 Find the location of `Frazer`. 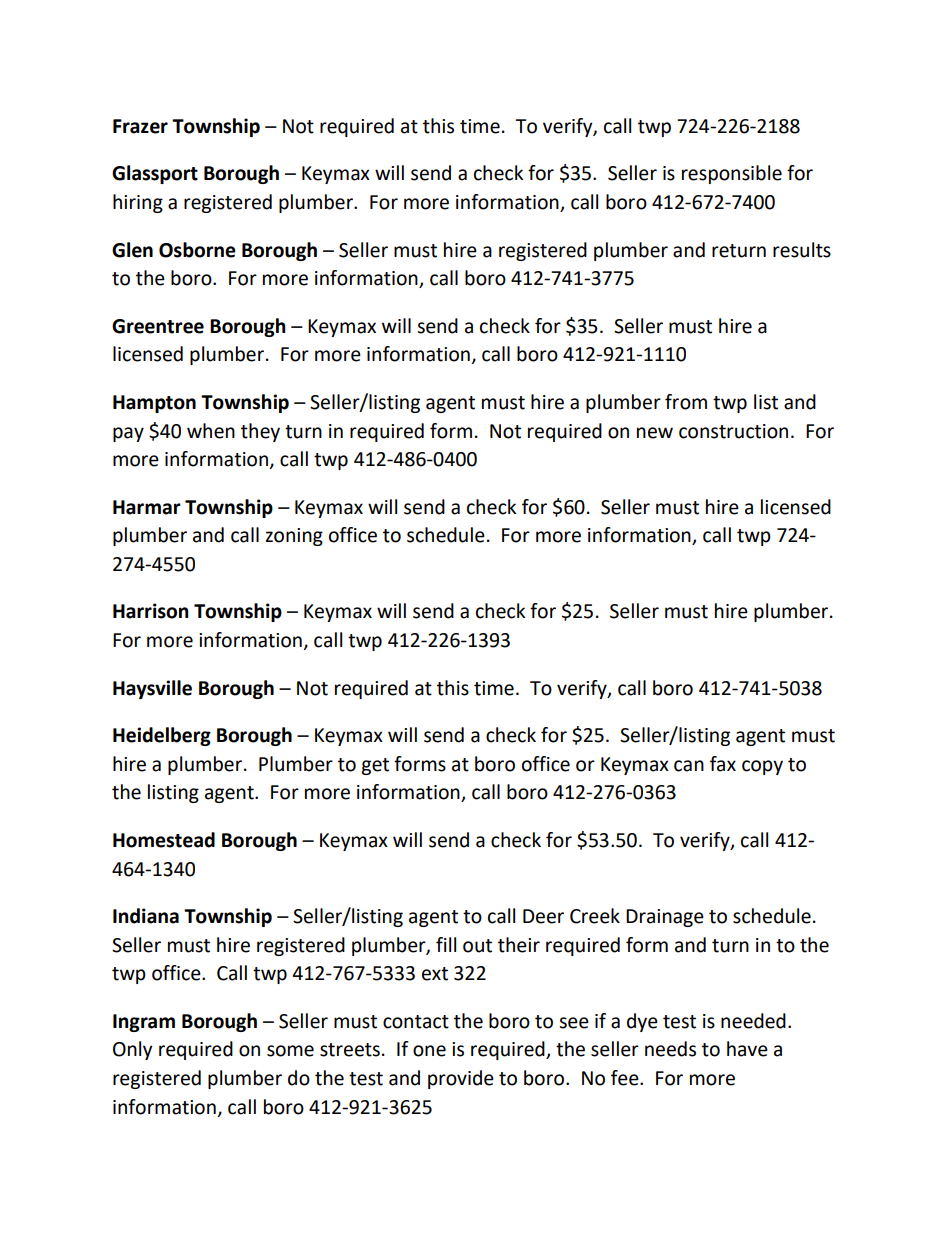

Frazer is located at coordinates (140, 126).
